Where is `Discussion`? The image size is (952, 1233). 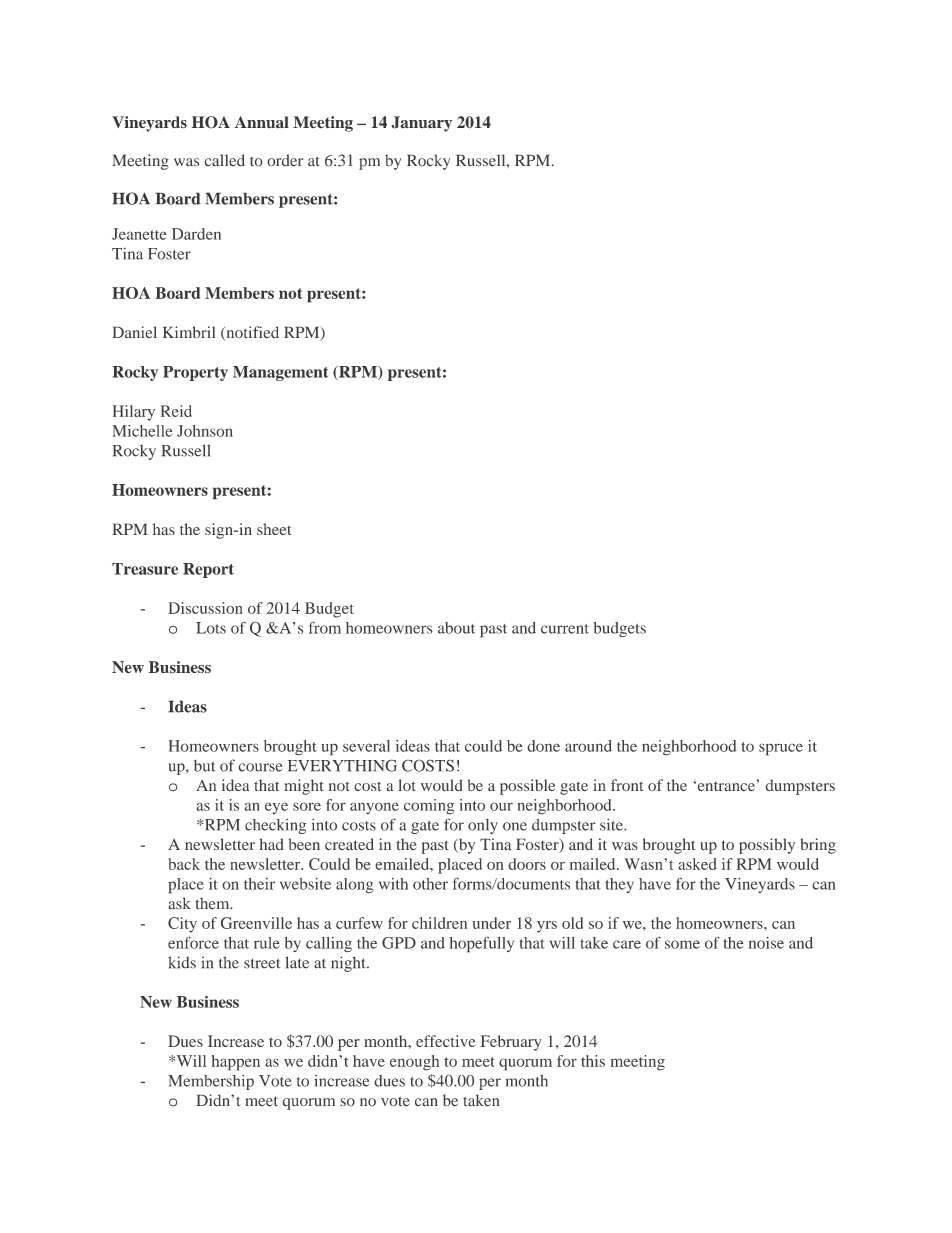
Discussion is located at coordinates (205, 608).
